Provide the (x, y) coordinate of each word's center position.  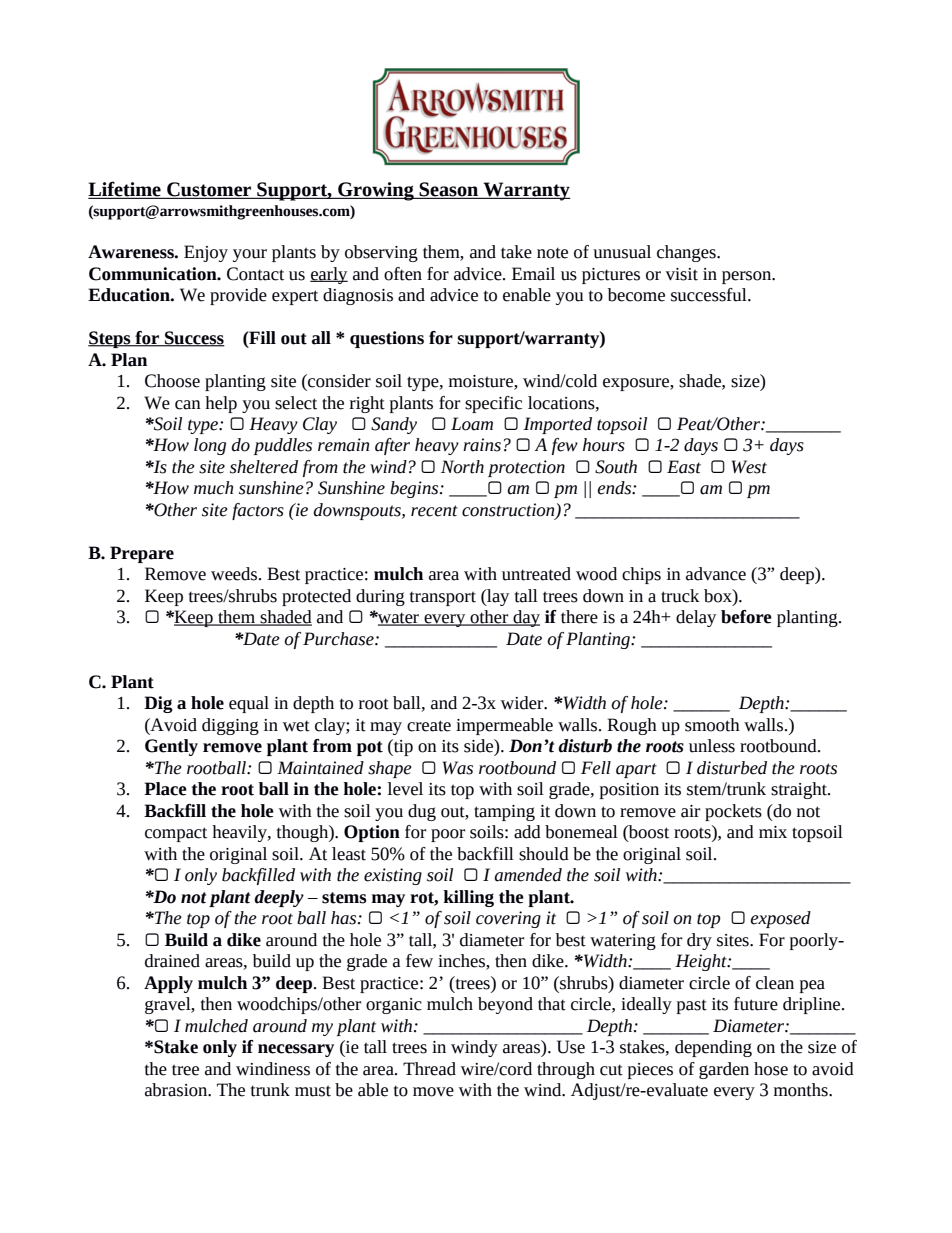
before (746, 617)
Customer (209, 190)
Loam (472, 424)
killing (468, 898)
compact (176, 834)
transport (443, 598)
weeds (235, 574)
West (749, 467)
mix (773, 832)
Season (449, 190)
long (210, 446)
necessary (296, 1050)
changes (687, 253)
